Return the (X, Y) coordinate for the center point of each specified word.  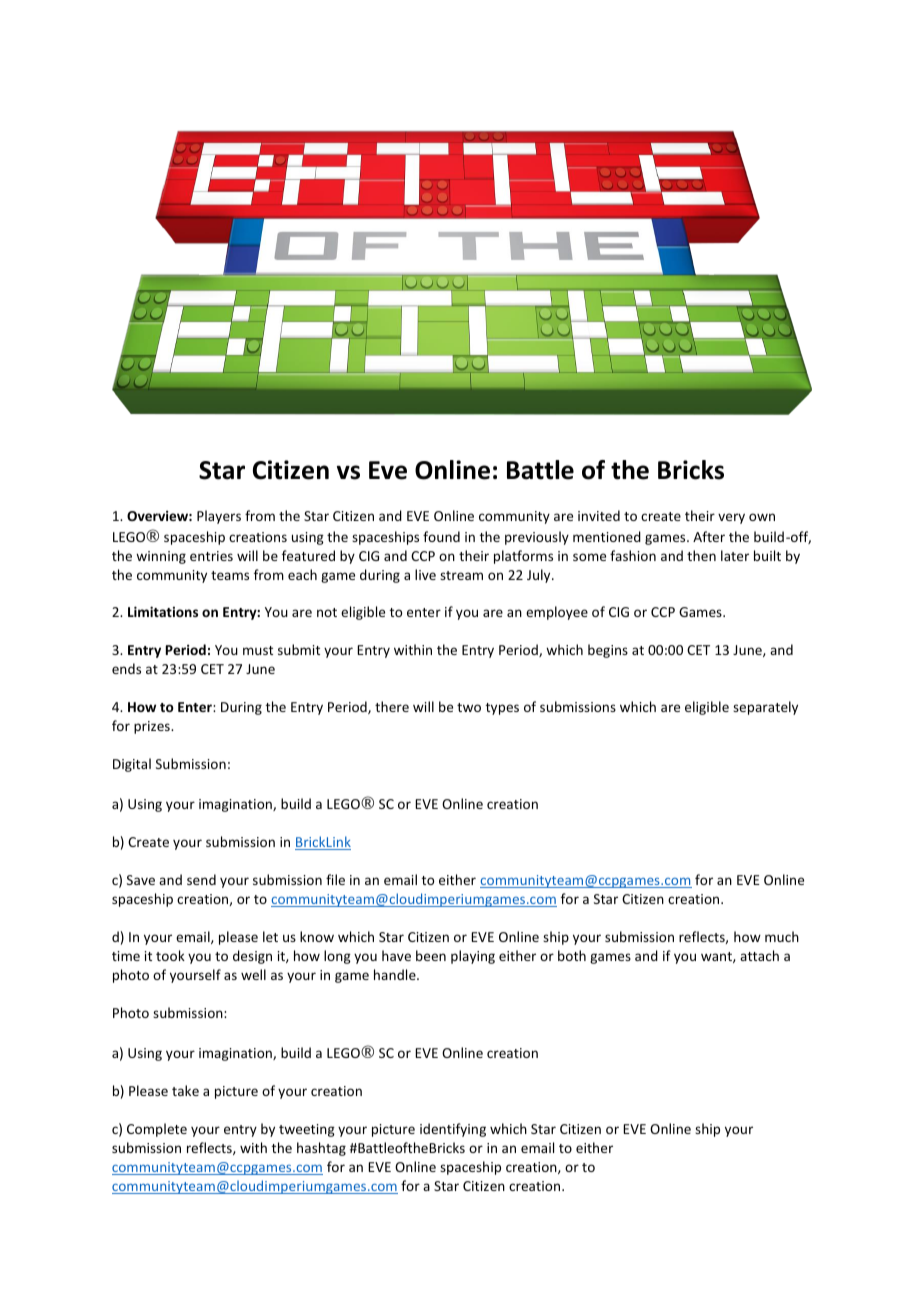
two (469, 707)
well (253, 974)
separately (765, 708)
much (782, 936)
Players (219, 517)
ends (126, 668)
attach (759, 955)
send (201, 879)
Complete (157, 1130)
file (335, 879)
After (709, 536)
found (441, 536)
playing (473, 957)
